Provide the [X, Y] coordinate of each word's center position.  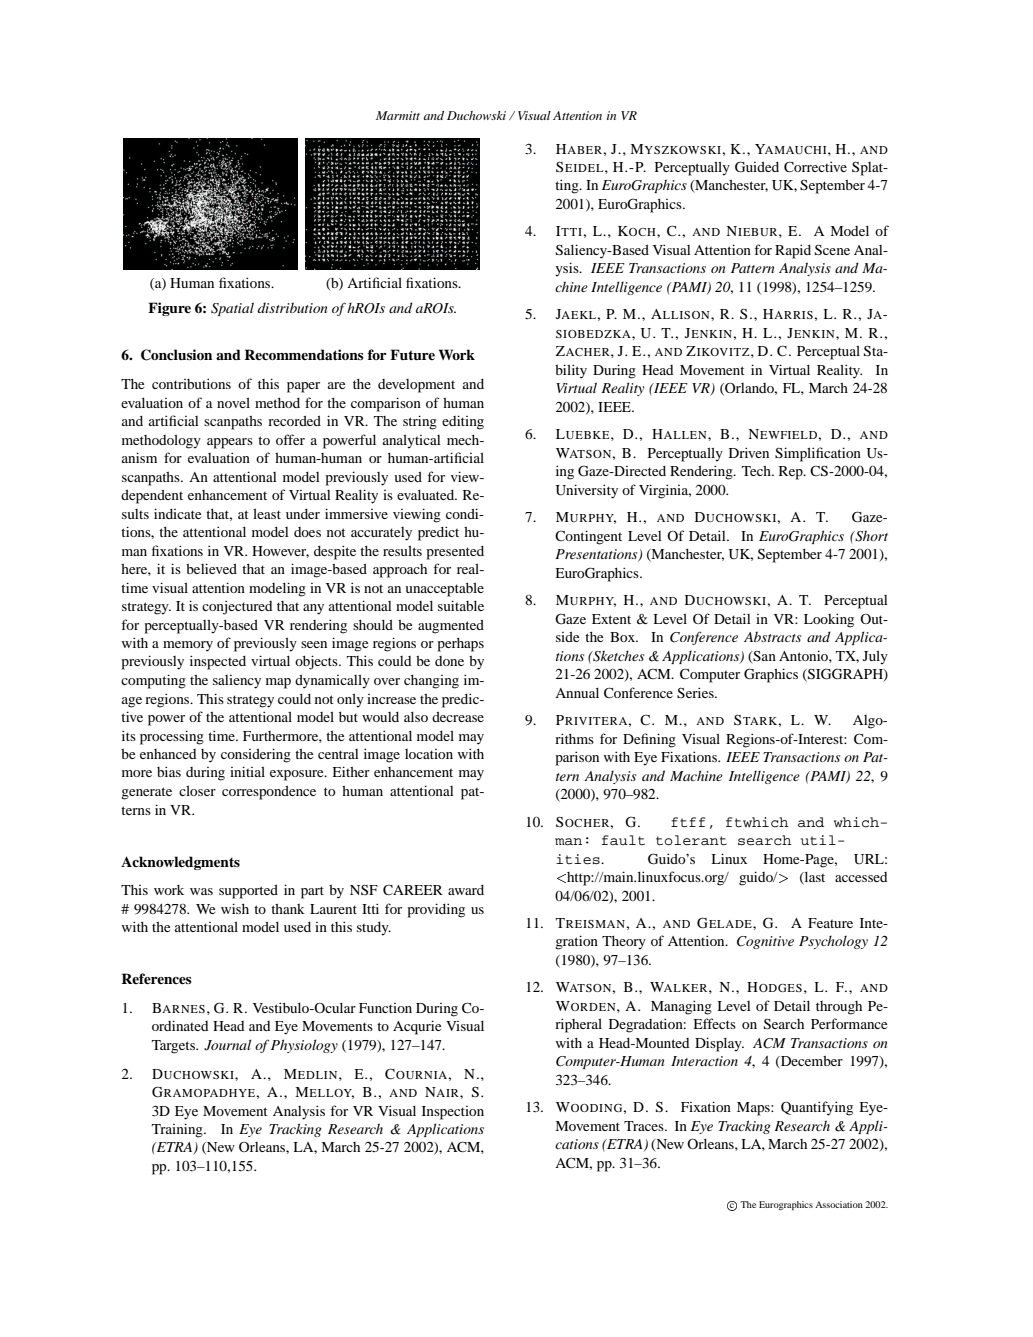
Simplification [818, 454]
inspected [218, 662]
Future [412, 354]
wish [235, 908]
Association [839, 1204]
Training [178, 1130]
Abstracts [772, 636]
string [420, 422]
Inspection [453, 1113]
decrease [458, 717]
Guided [757, 167]
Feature [830, 923]
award [466, 890]
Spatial [232, 309]
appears [230, 443]
